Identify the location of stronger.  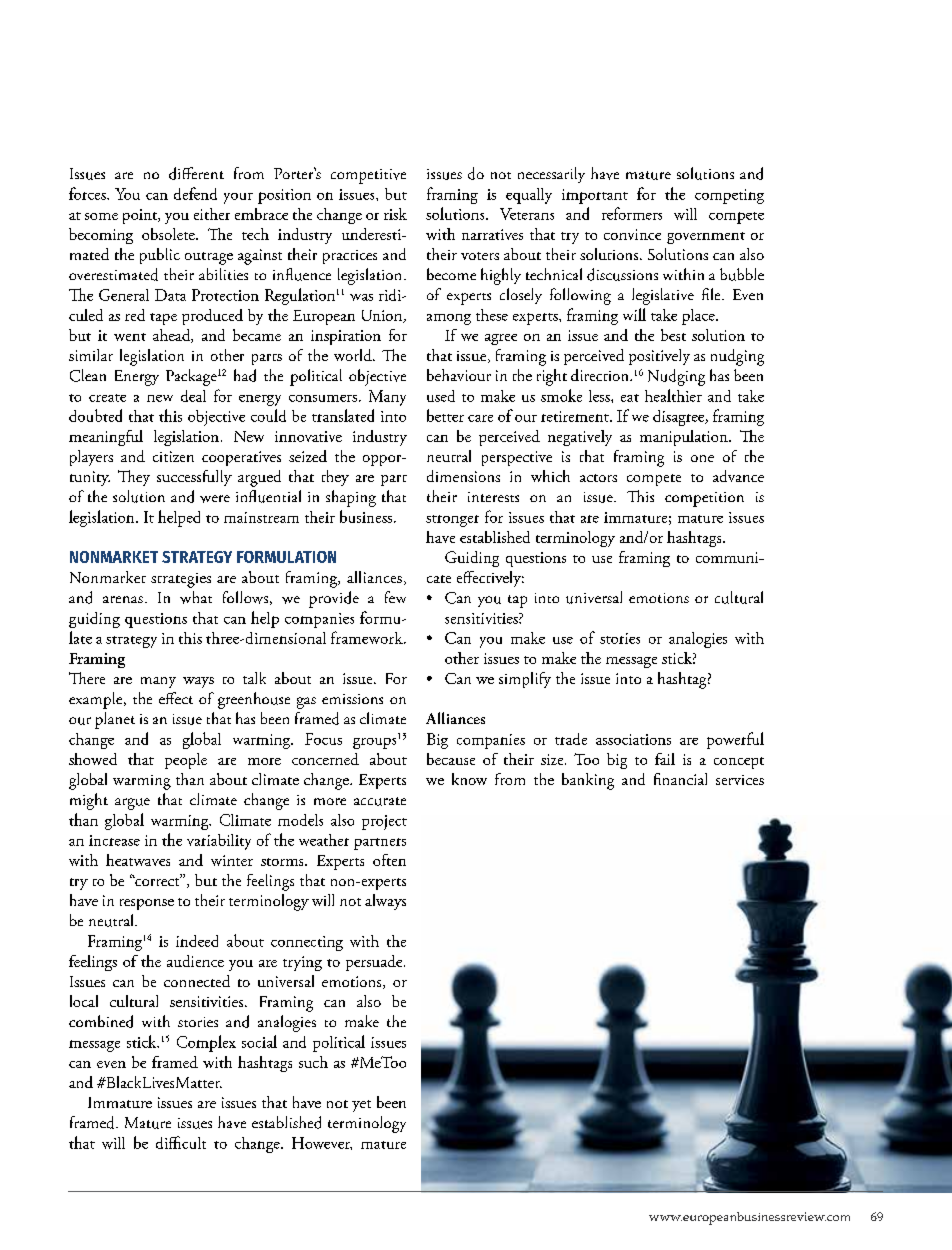
(452, 521).
